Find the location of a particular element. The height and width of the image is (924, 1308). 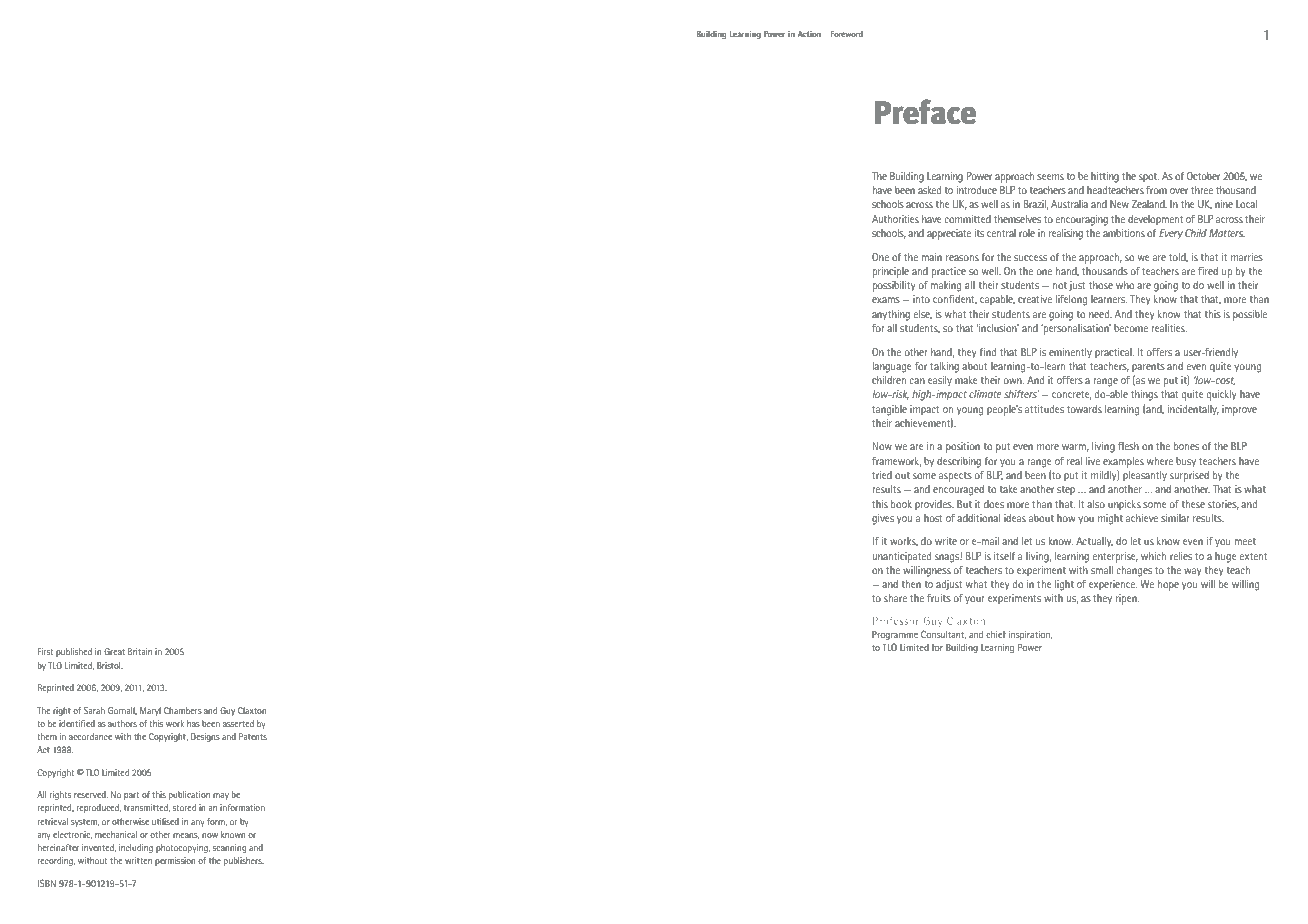

Action is located at coordinates (809, 34).
